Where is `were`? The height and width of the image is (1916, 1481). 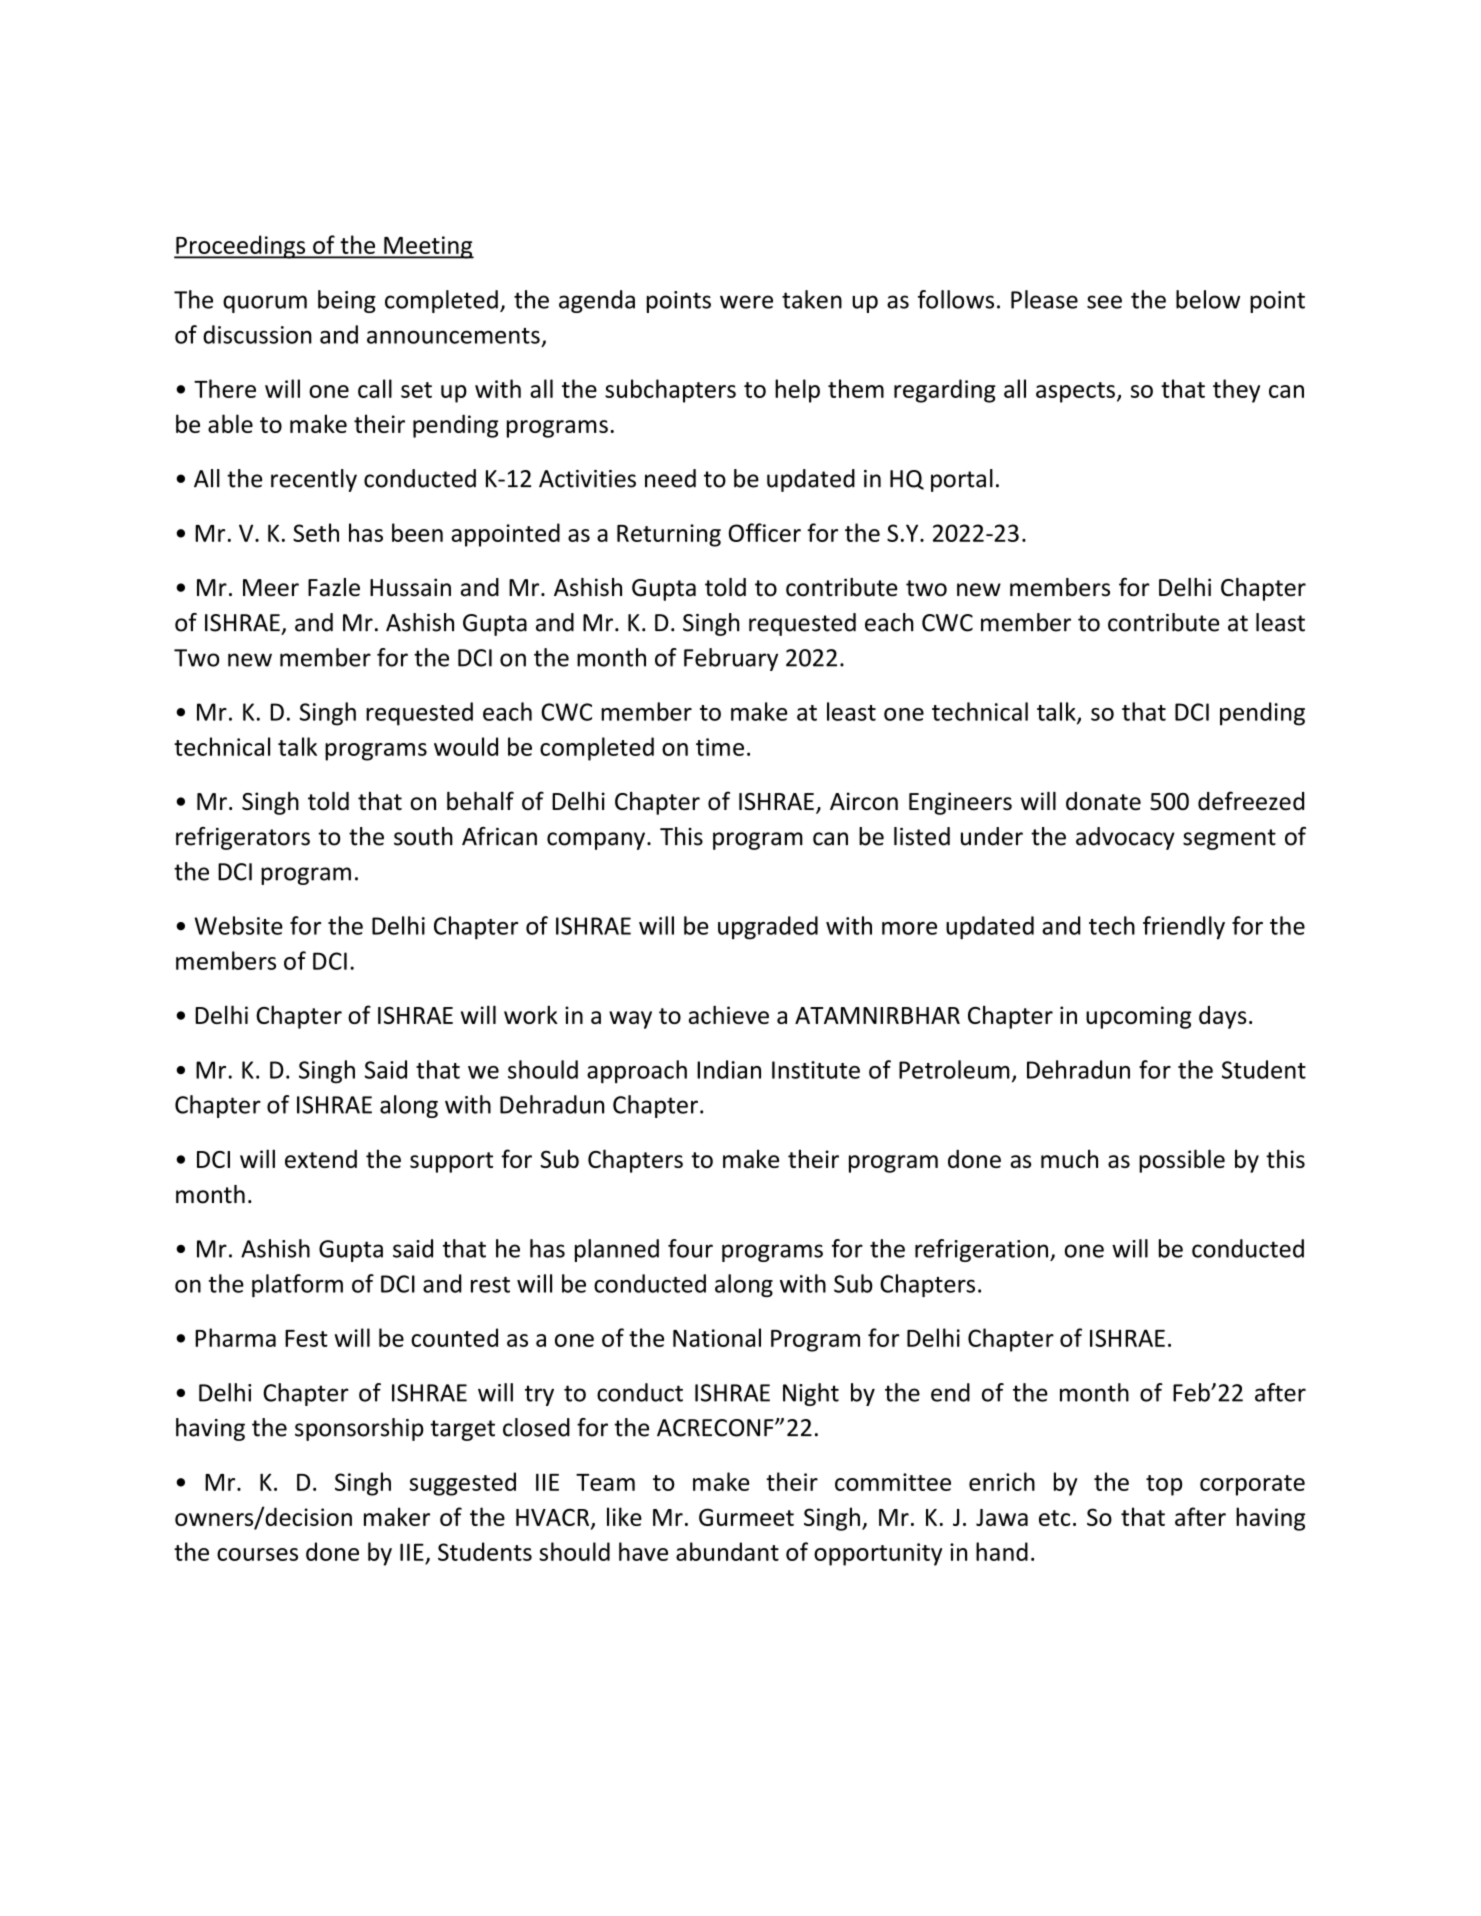 were is located at coordinates (746, 302).
